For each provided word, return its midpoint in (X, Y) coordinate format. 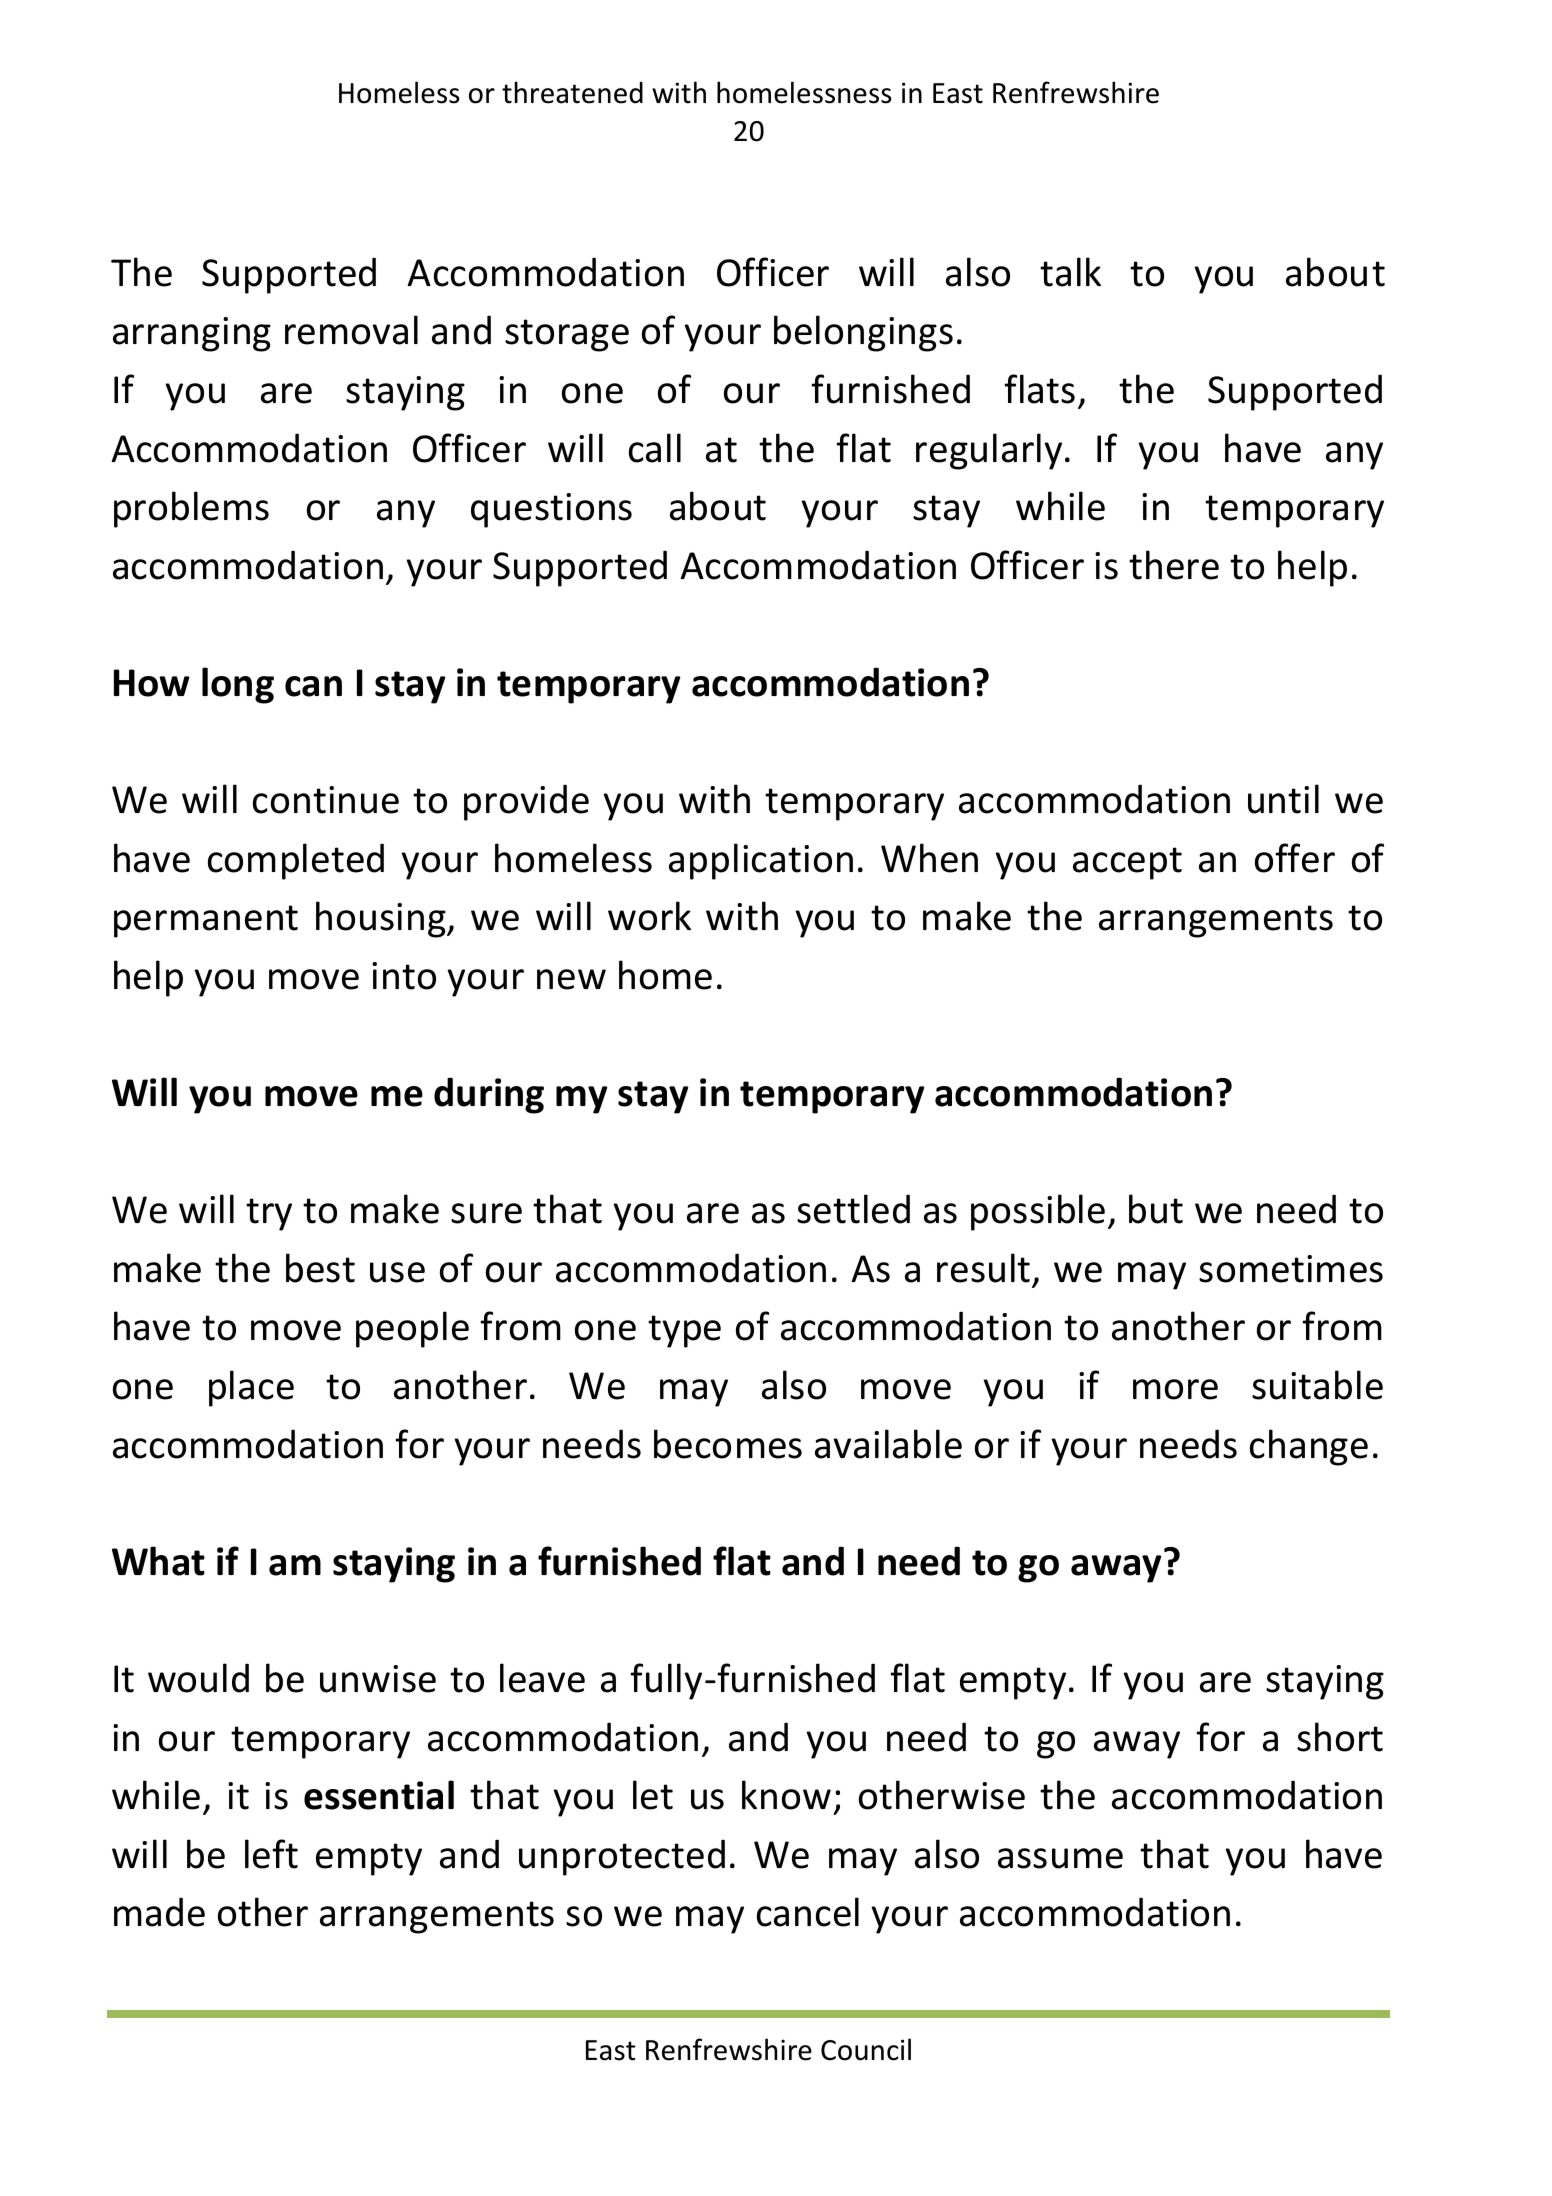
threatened (572, 92)
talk (1070, 272)
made (159, 1912)
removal (351, 330)
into (404, 976)
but (1156, 1209)
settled (853, 1209)
